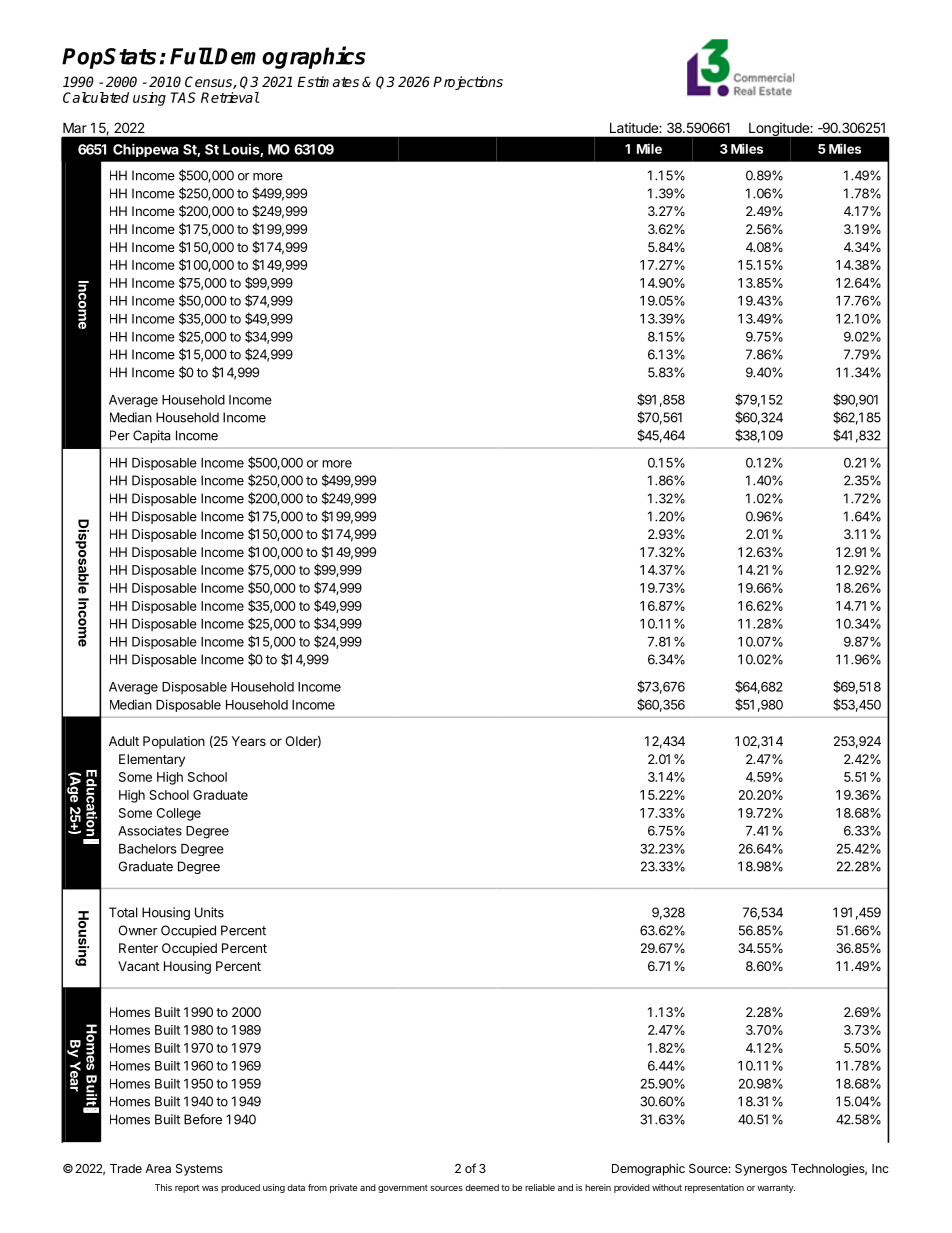  What do you see at coordinates (158, 1168) in the page?
I see `Area` at bounding box center [158, 1168].
